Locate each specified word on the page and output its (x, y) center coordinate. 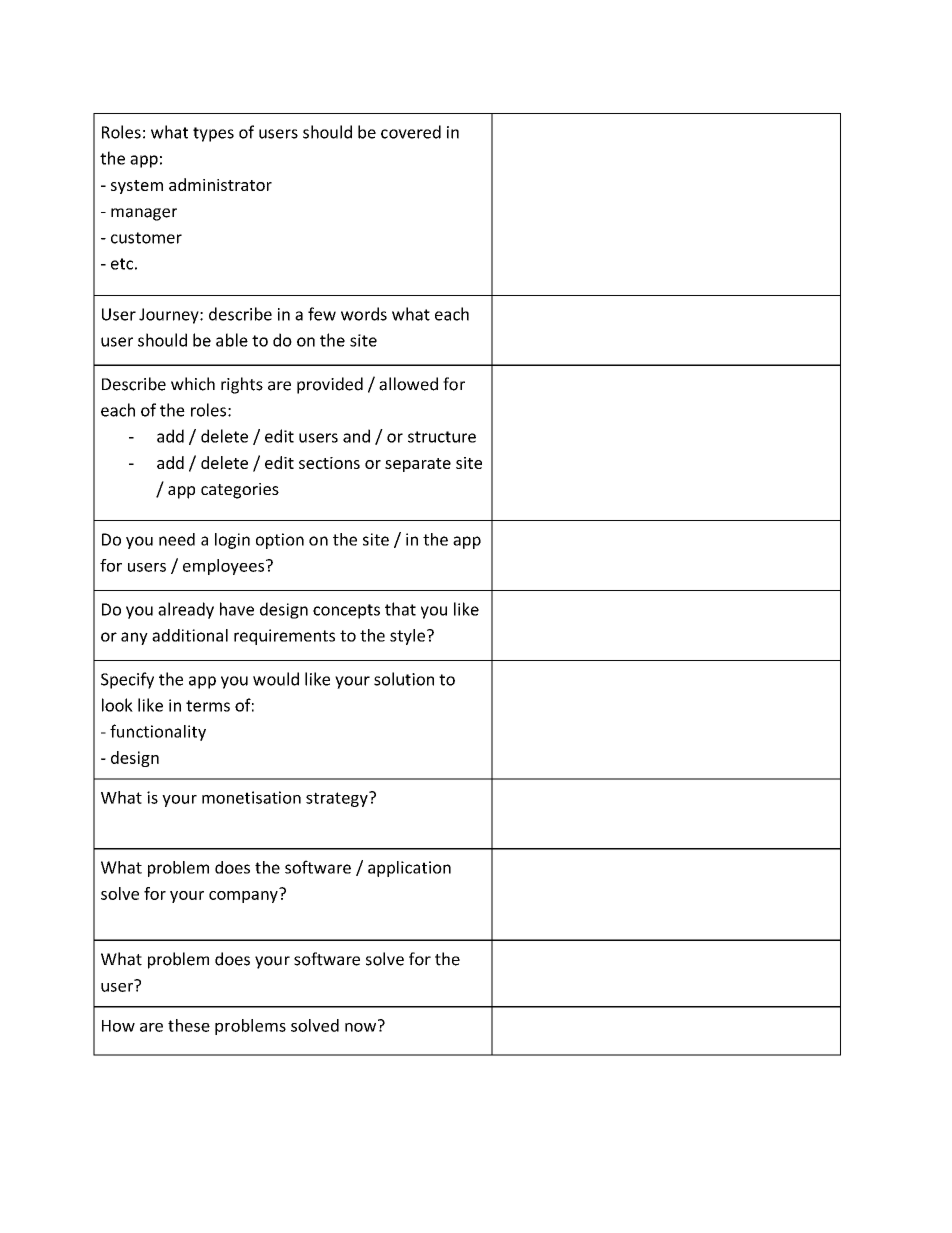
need (177, 539)
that (400, 609)
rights (242, 385)
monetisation (251, 797)
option (280, 541)
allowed (408, 384)
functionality (158, 732)
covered (411, 132)
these (189, 1025)
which (193, 384)
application (409, 869)
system (137, 187)
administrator (220, 184)
